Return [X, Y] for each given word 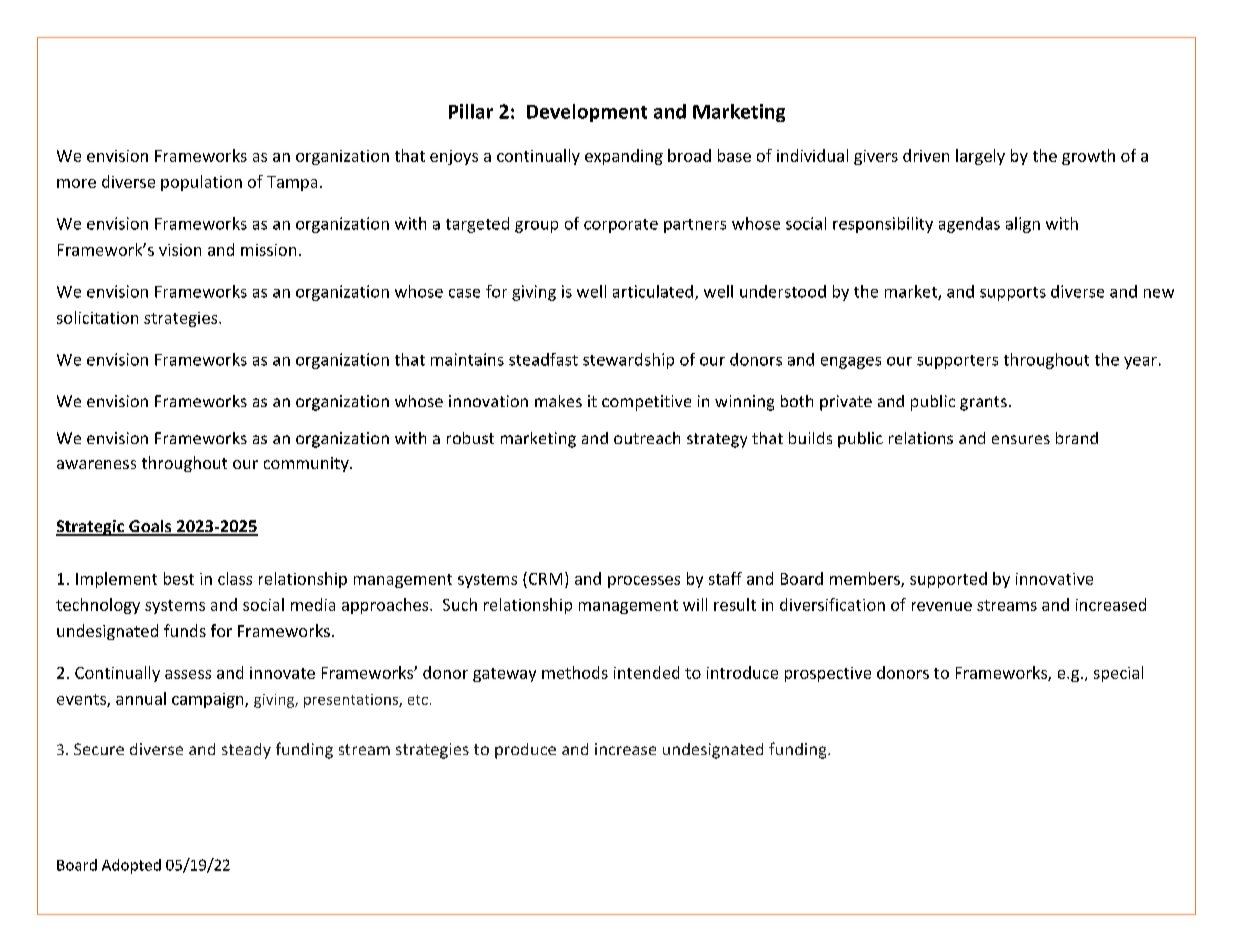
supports [1013, 294]
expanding [624, 157]
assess [188, 674]
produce [525, 751]
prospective [828, 674]
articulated [653, 291]
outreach [647, 438]
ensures [1021, 439]
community [307, 464]
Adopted [131, 866]
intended [646, 672]
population [201, 183]
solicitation [97, 317]
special [1118, 674]
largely [980, 157]
